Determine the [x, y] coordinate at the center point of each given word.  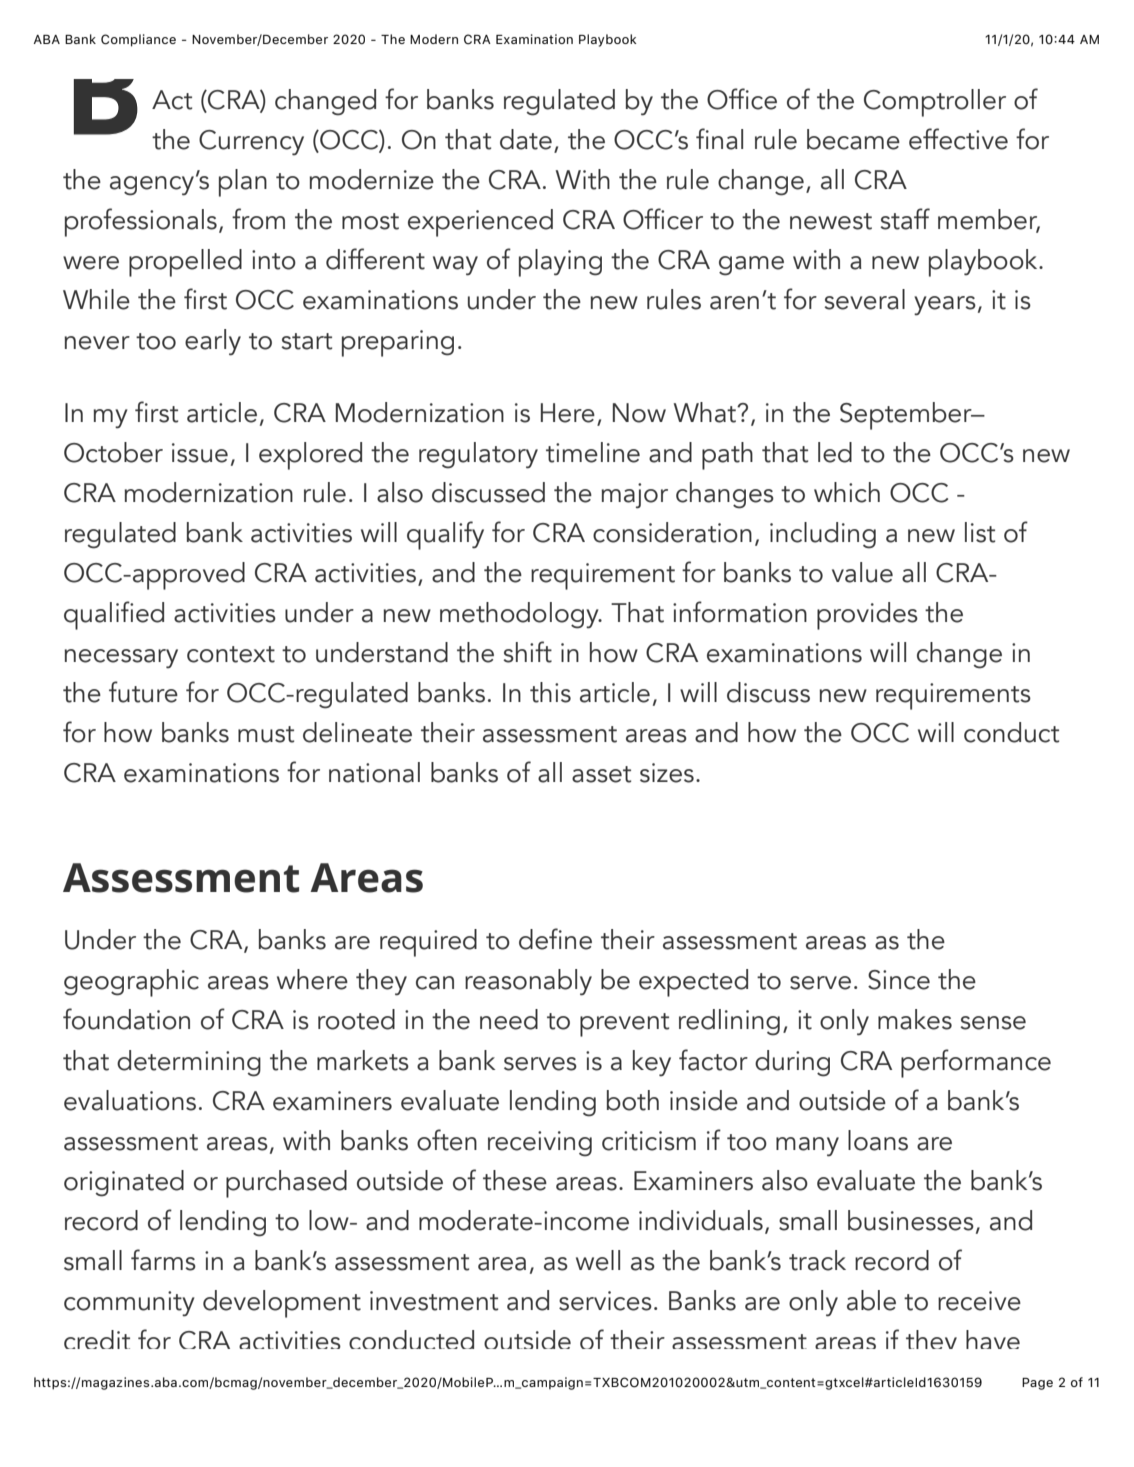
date [526, 139]
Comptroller [935, 103]
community [129, 1304]
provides [867, 616]
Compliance [138, 40]
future [143, 692]
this [550, 692]
